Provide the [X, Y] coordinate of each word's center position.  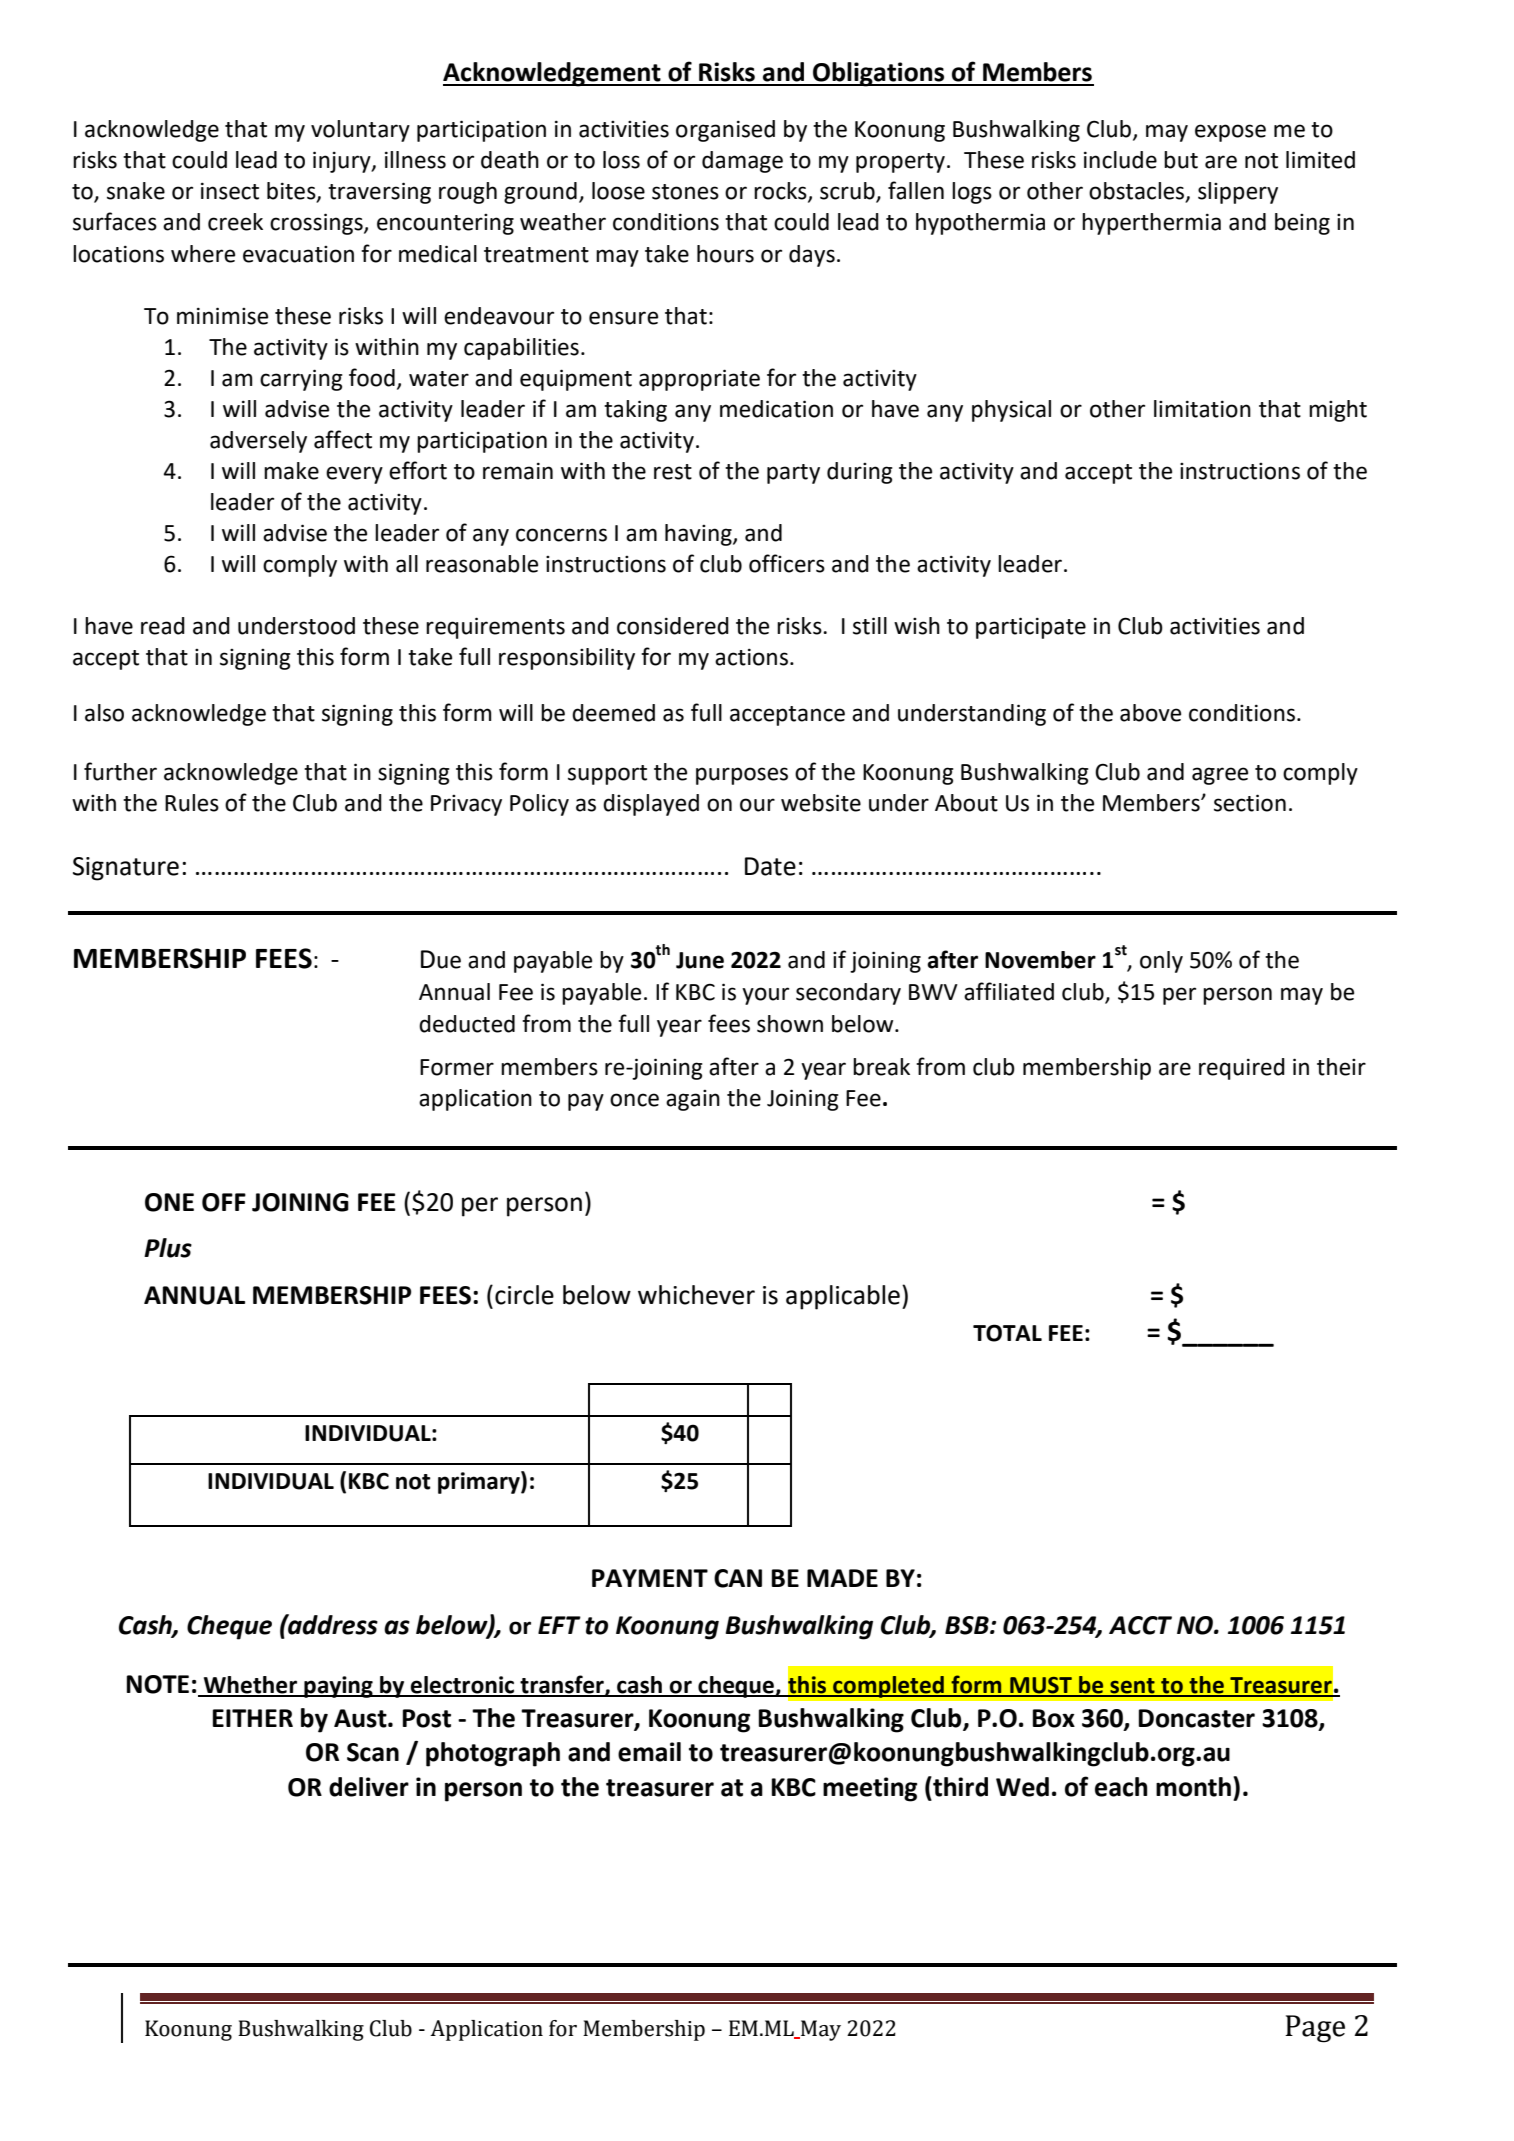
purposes [742, 776]
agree [1220, 776]
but [1181, 160]
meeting [870, 1789]
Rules [192, 803]
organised [725, 131]
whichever [696, 1295]
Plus [168, 1248]
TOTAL [1007, 1333]
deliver [369, 1787]
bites [292, 192]
